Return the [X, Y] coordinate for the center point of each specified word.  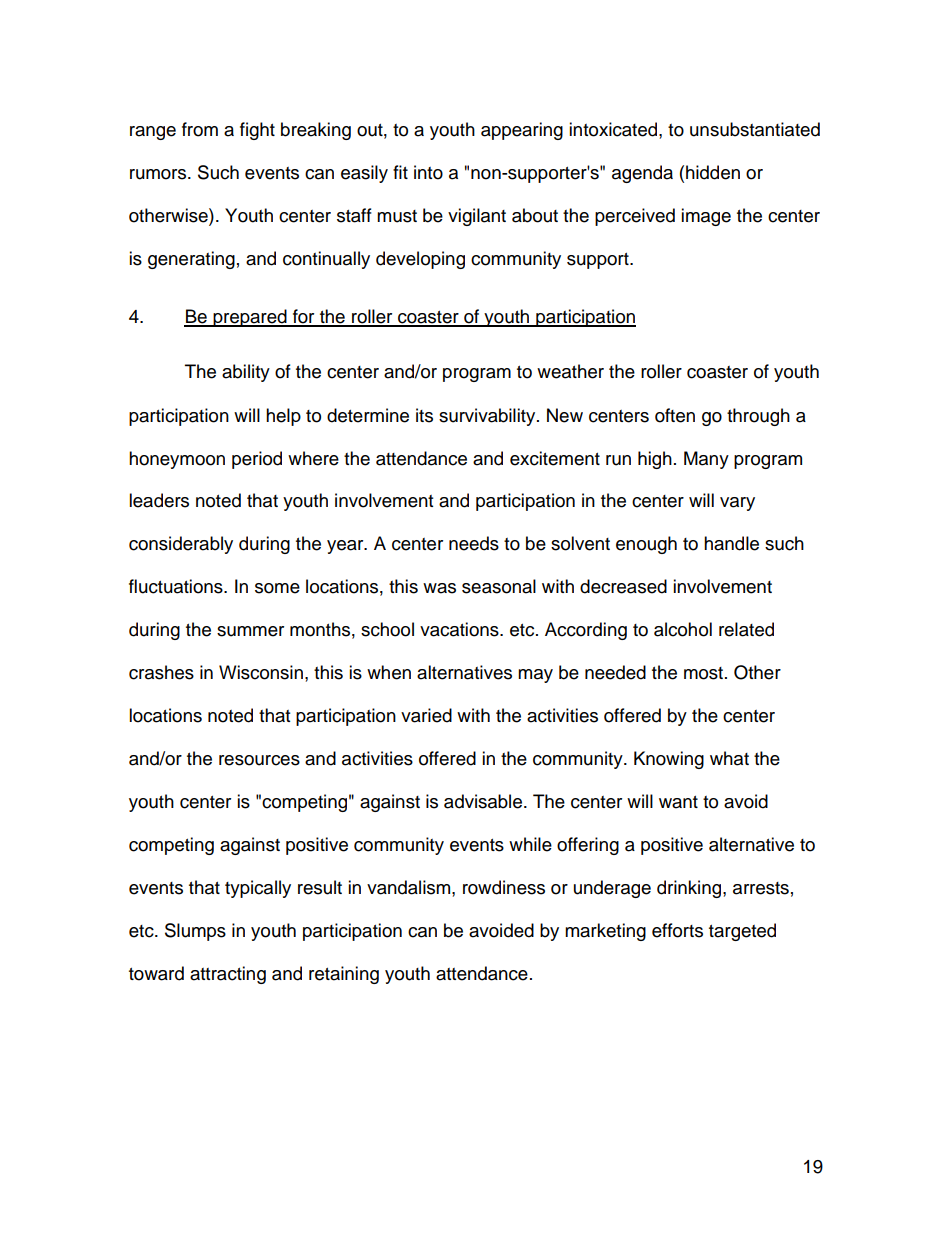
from [200, 129]
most [705, 673]
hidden [713, 172]
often [675, 415]
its [424, 415]
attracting [228, 975]
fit [400, 172]
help [283, 417]
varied [426, 715]
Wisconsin [261, 672]
